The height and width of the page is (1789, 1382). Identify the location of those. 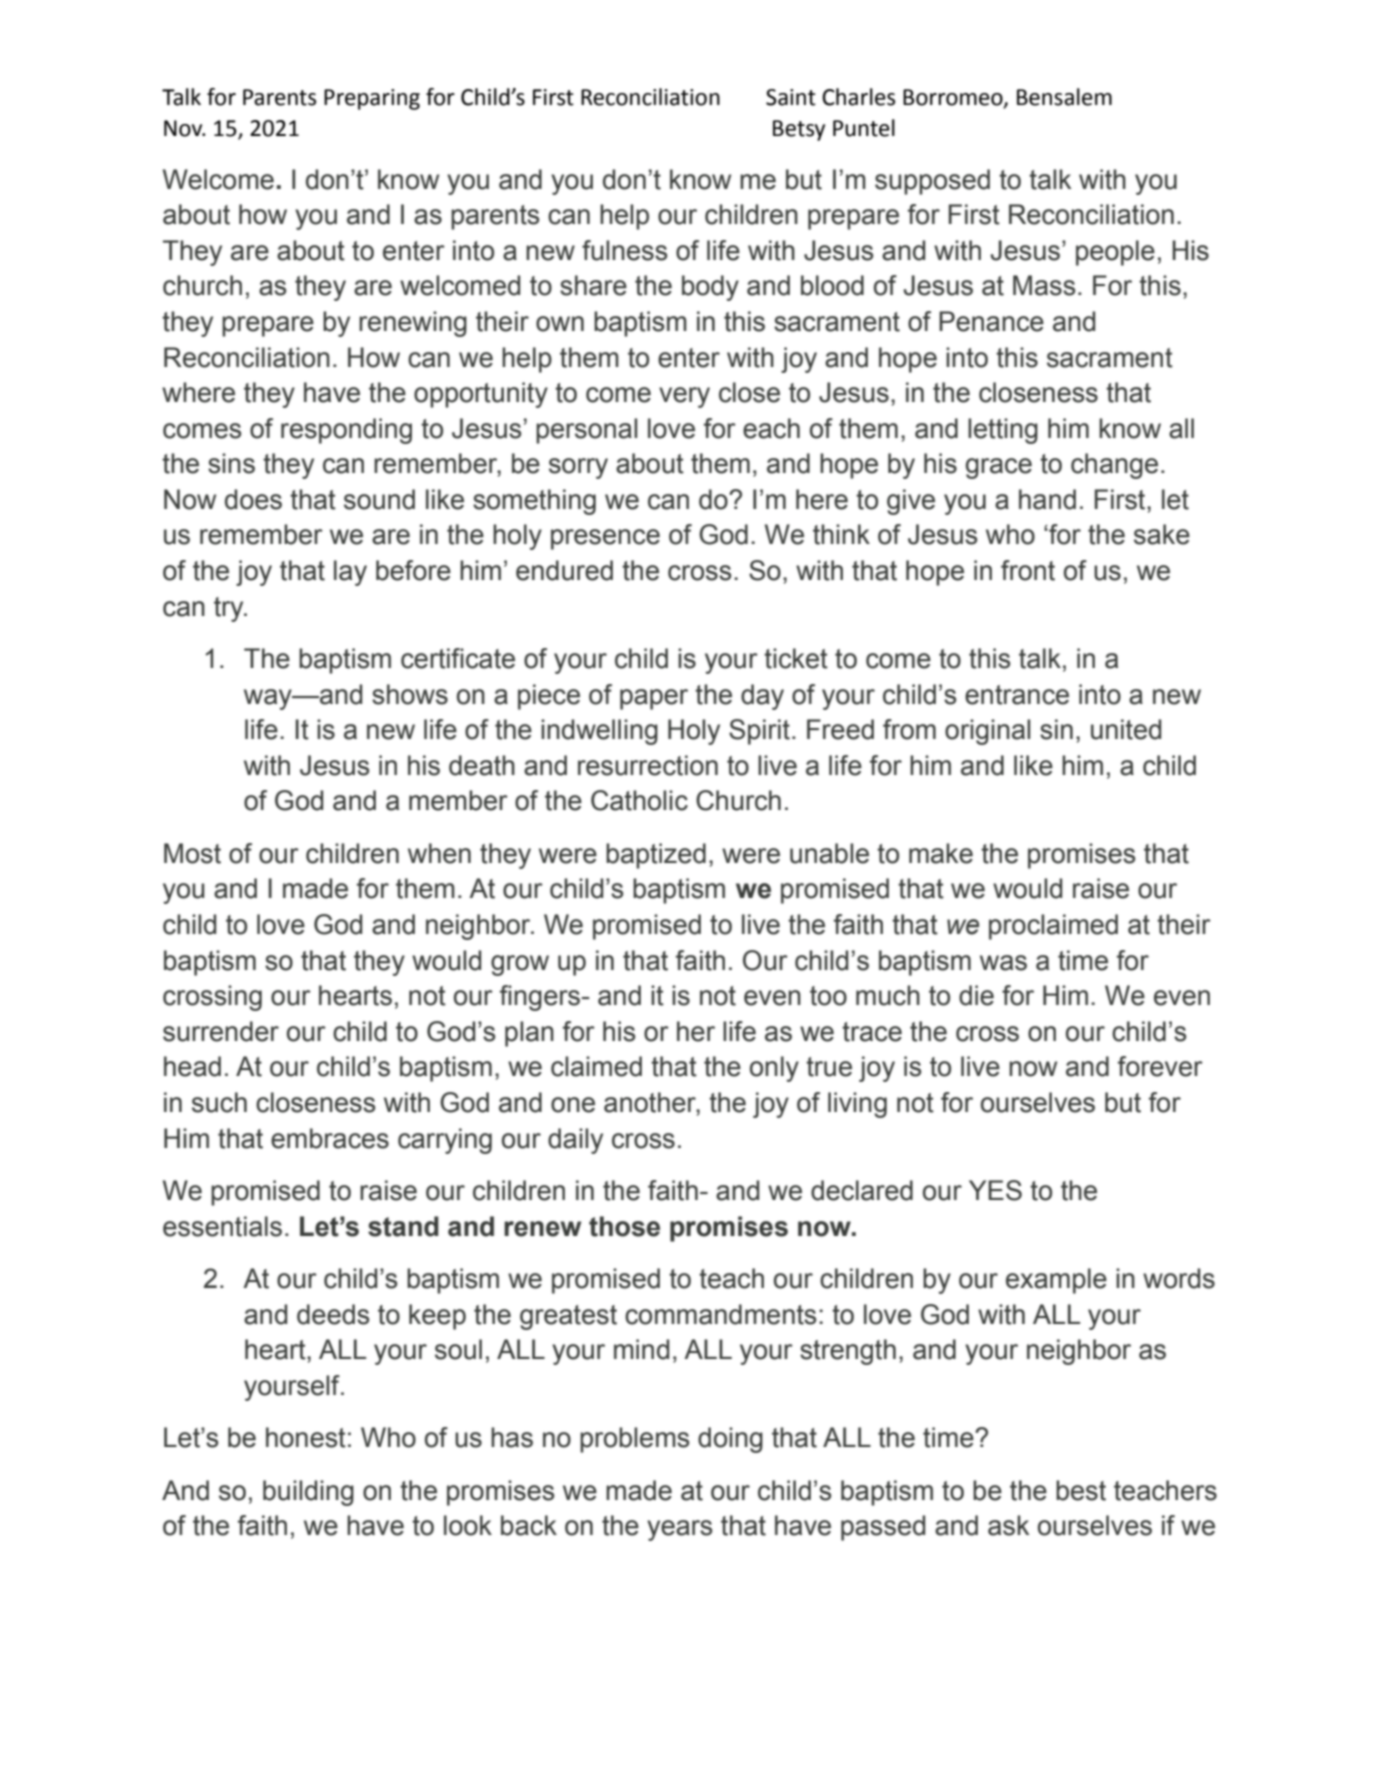
(624, 1226).
